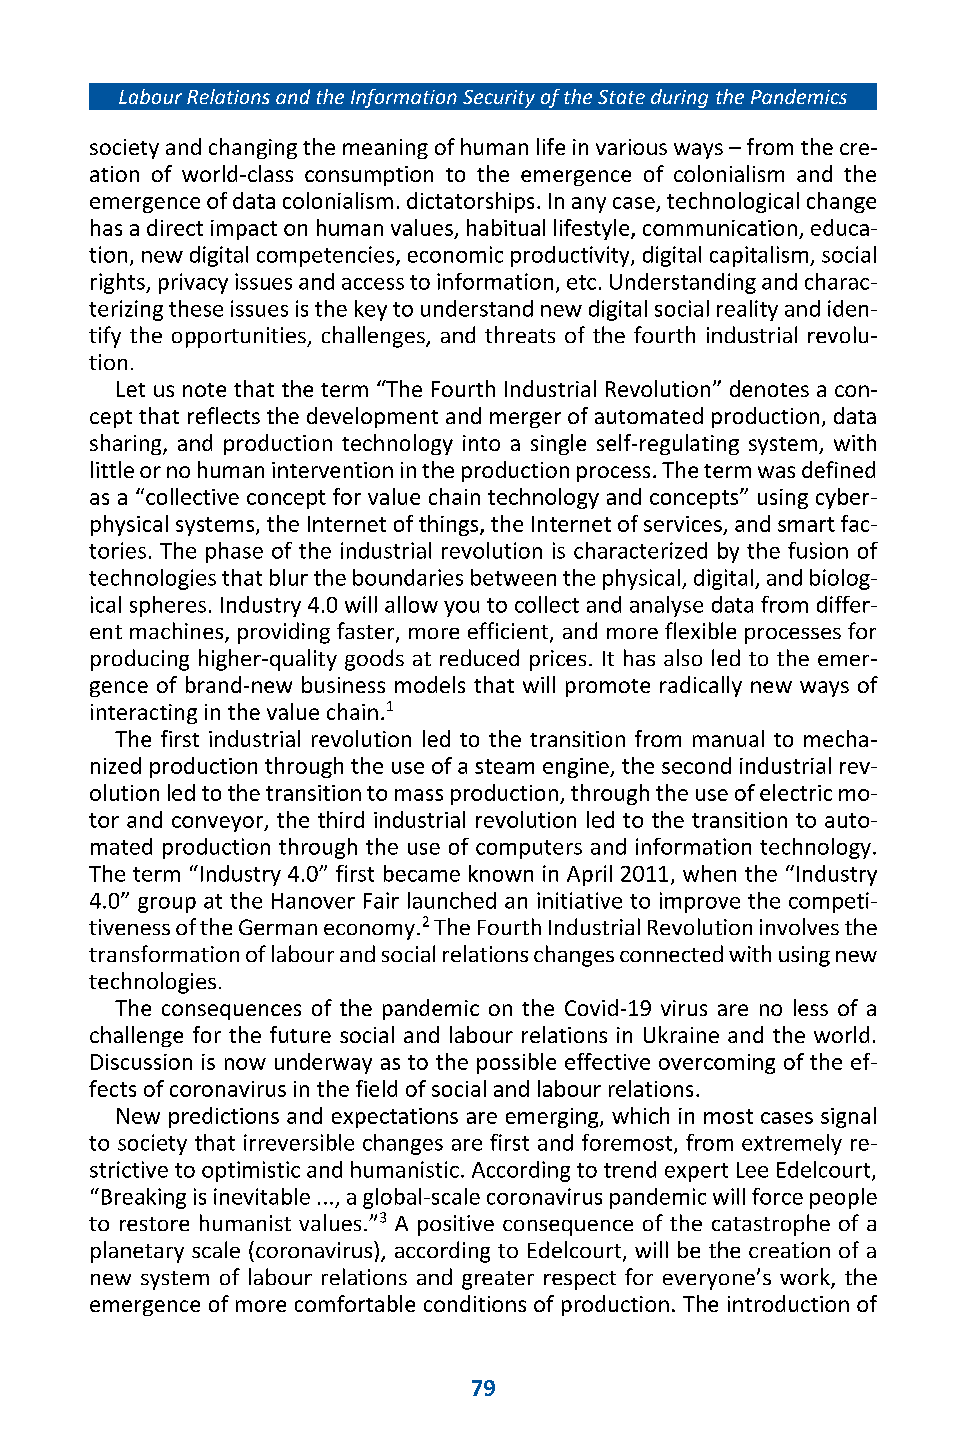 This screenshot has height=1453, width=968. I want to click on you, so click(461, 609).
